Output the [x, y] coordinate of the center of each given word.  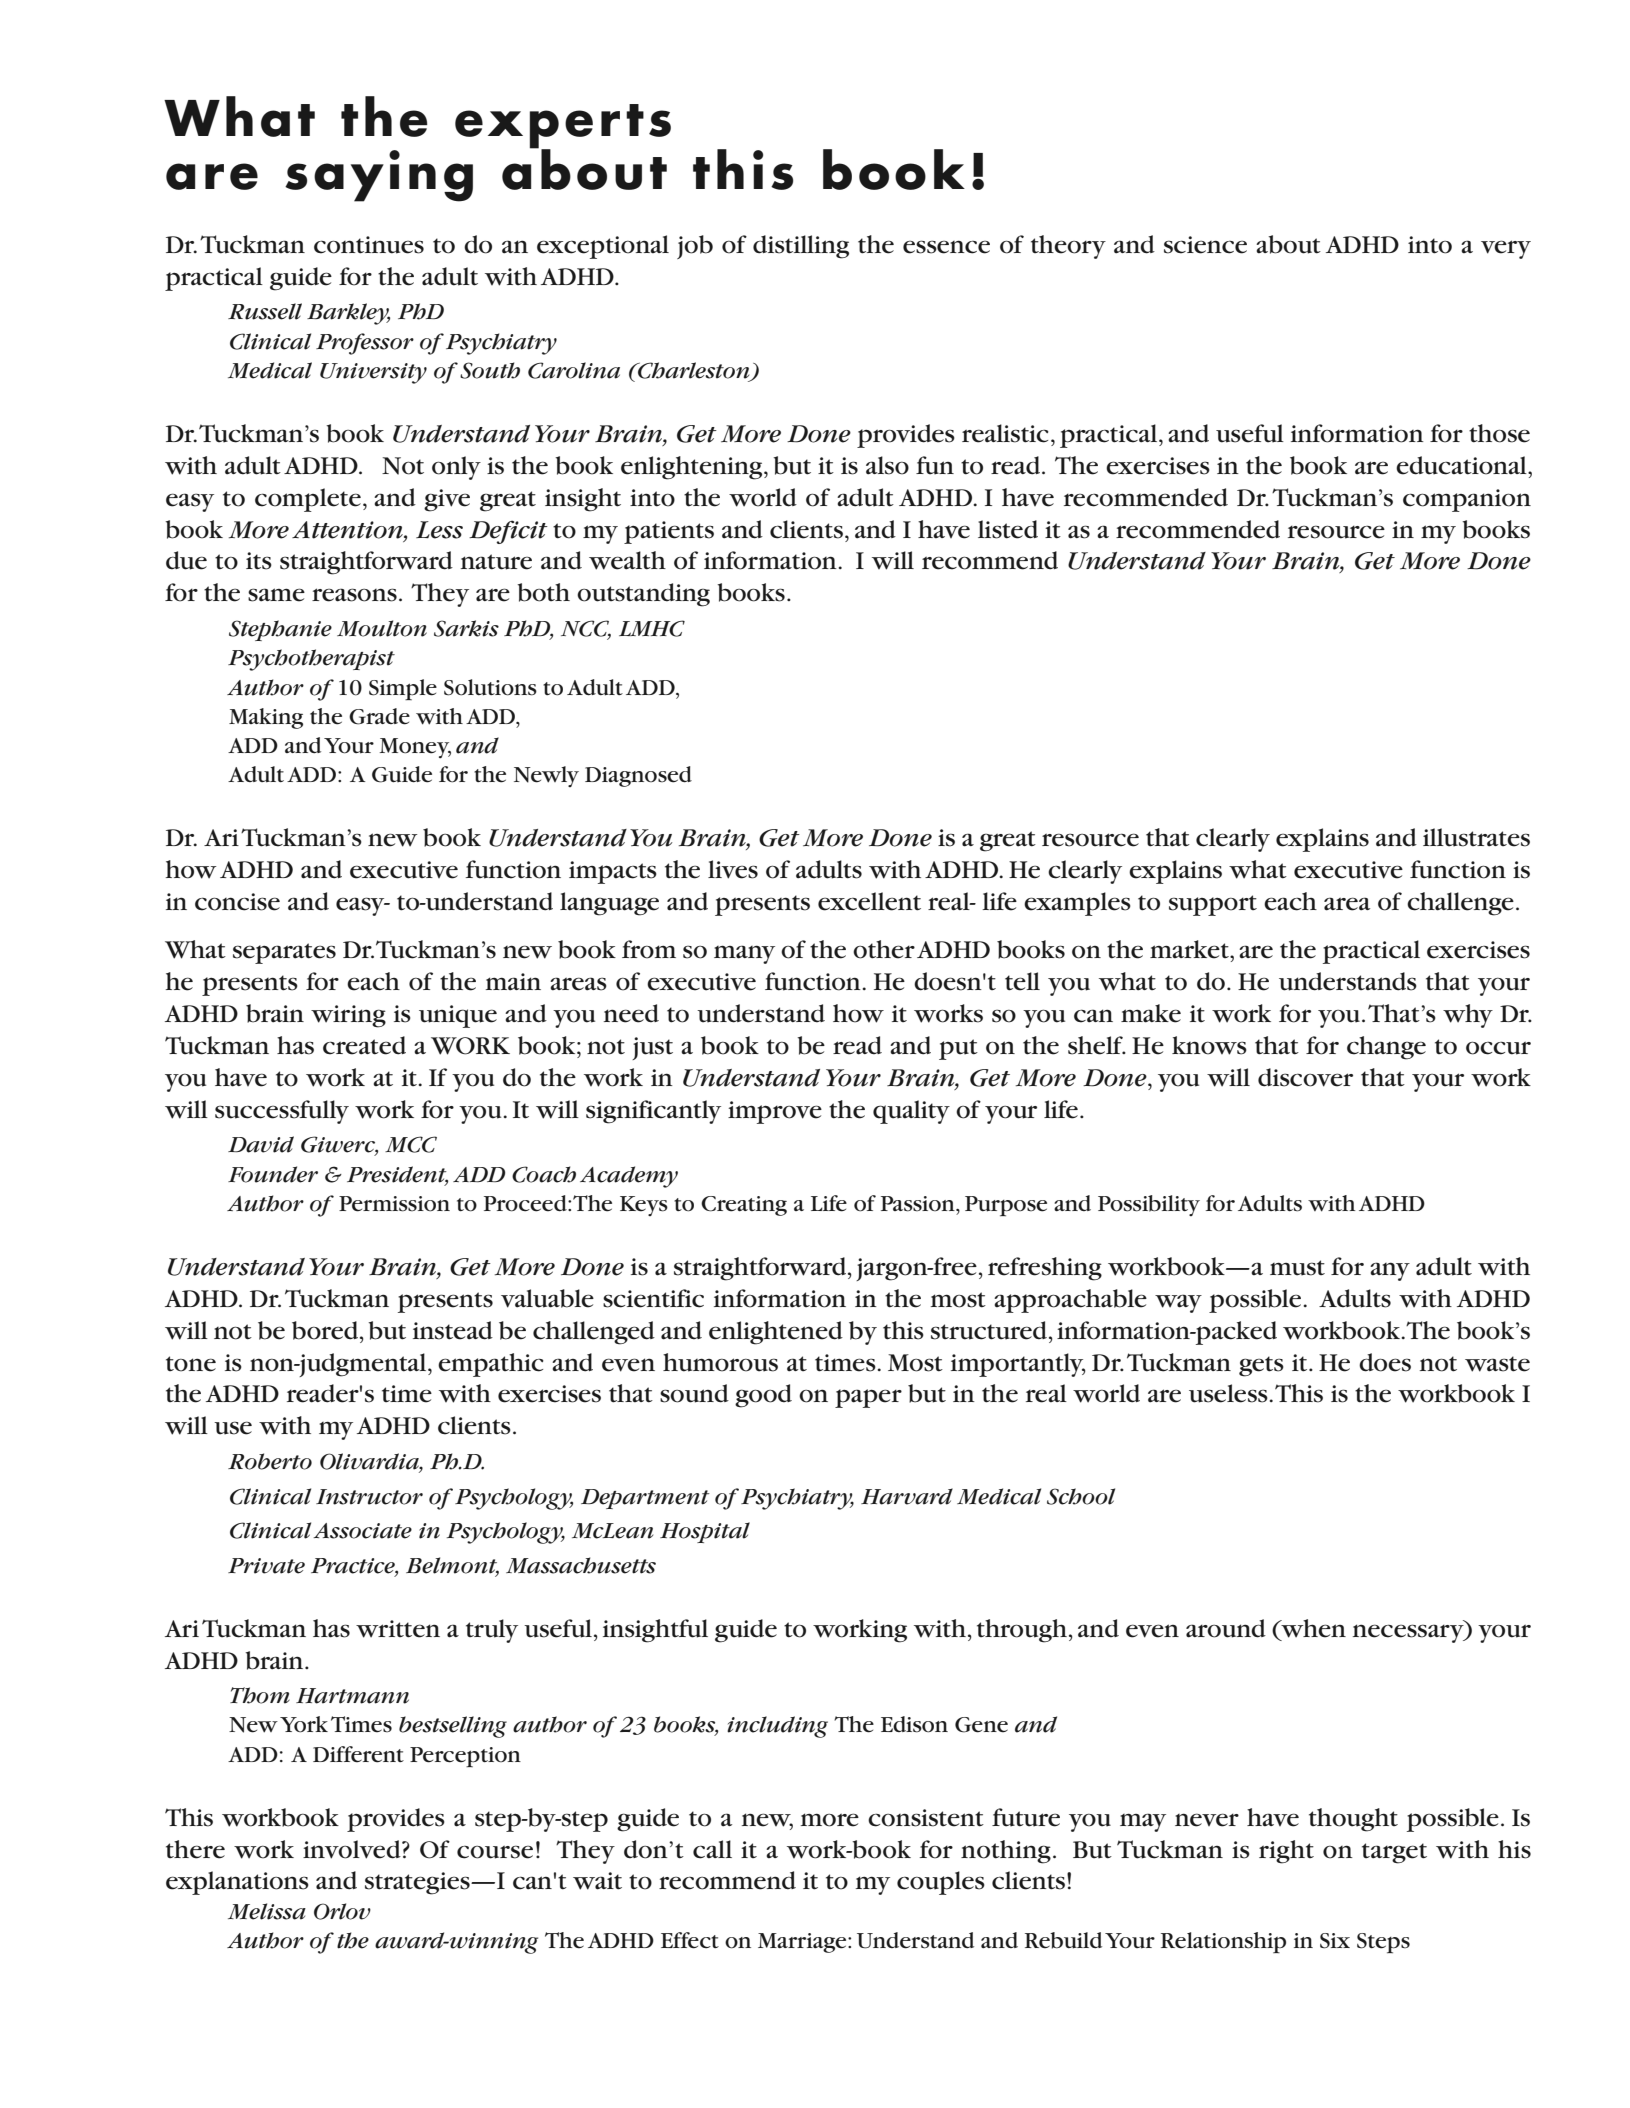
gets [1261, 1366]
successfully [282, 1112]
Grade [379, 716]
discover [1305, 1077]
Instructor [369, 1497]
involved [353, 1849]
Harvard [907, 1496]
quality [911, 1112]
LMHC [652, 628]
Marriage [803, 1943]
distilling [801, 247]
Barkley [348, 314]
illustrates [1476, 837]
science [1205, 245]
